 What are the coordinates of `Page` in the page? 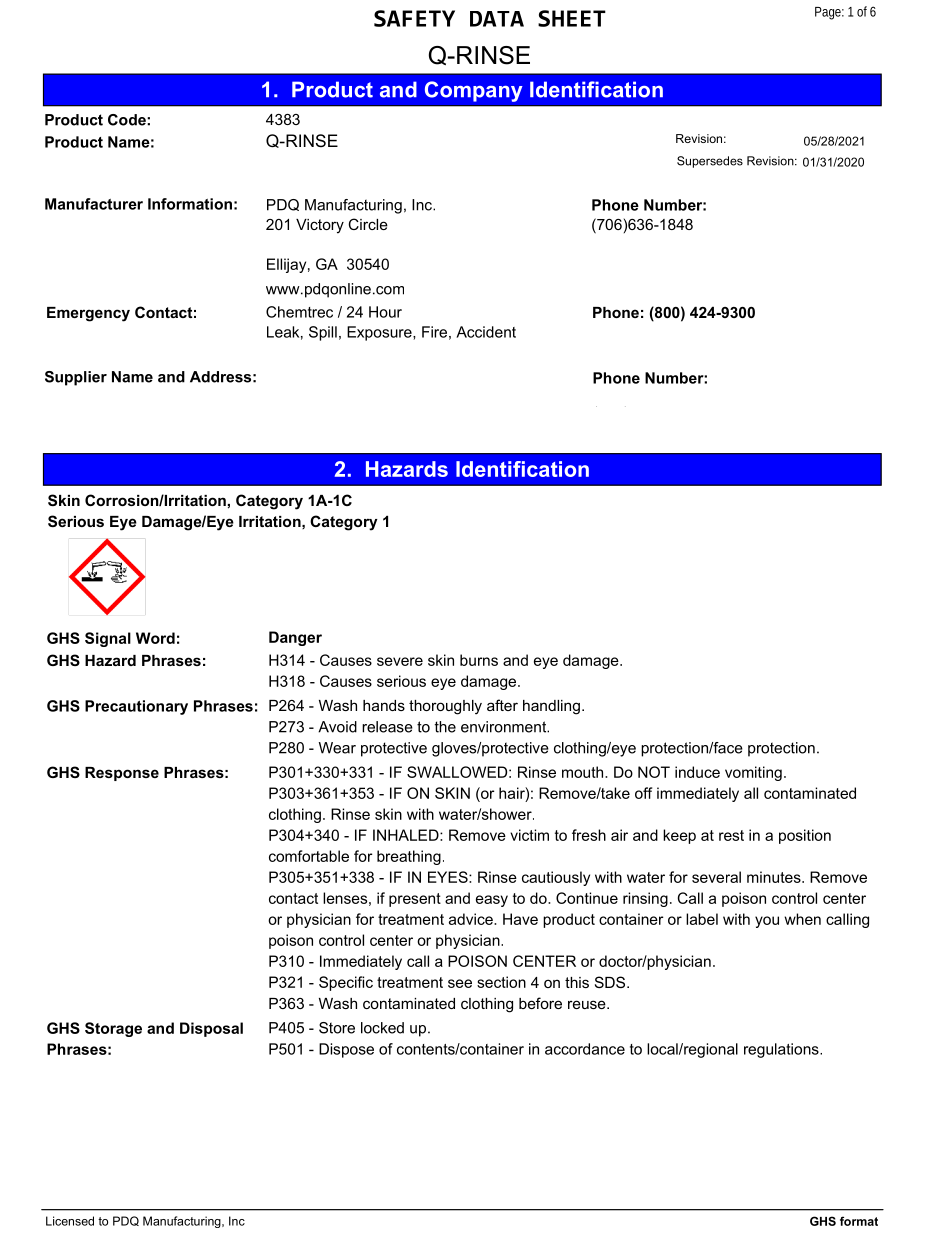 It's located at (829, 13).
